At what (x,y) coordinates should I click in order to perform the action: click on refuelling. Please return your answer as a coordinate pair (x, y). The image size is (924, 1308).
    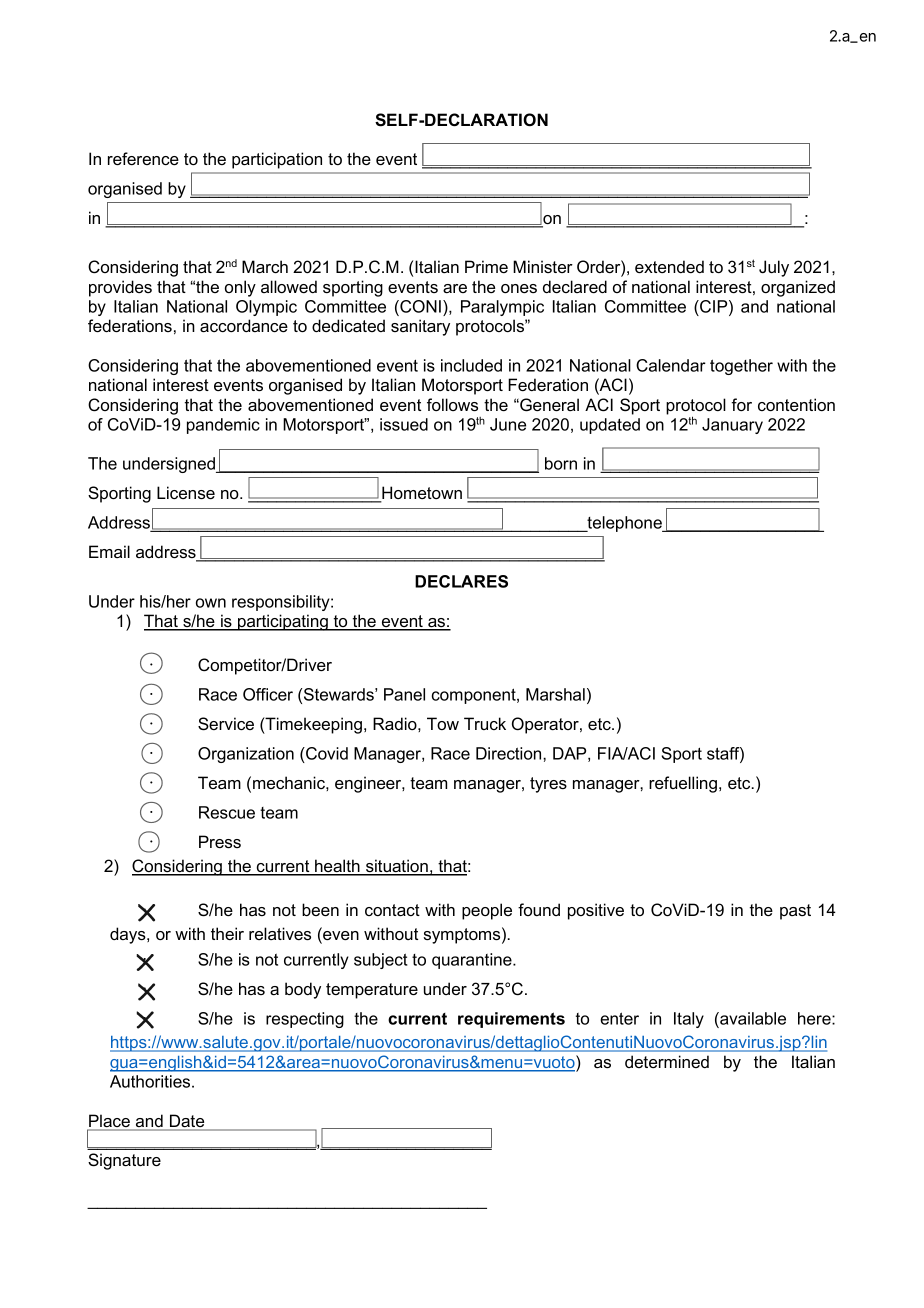
    Looking at the image, I should click on (683, 784).
